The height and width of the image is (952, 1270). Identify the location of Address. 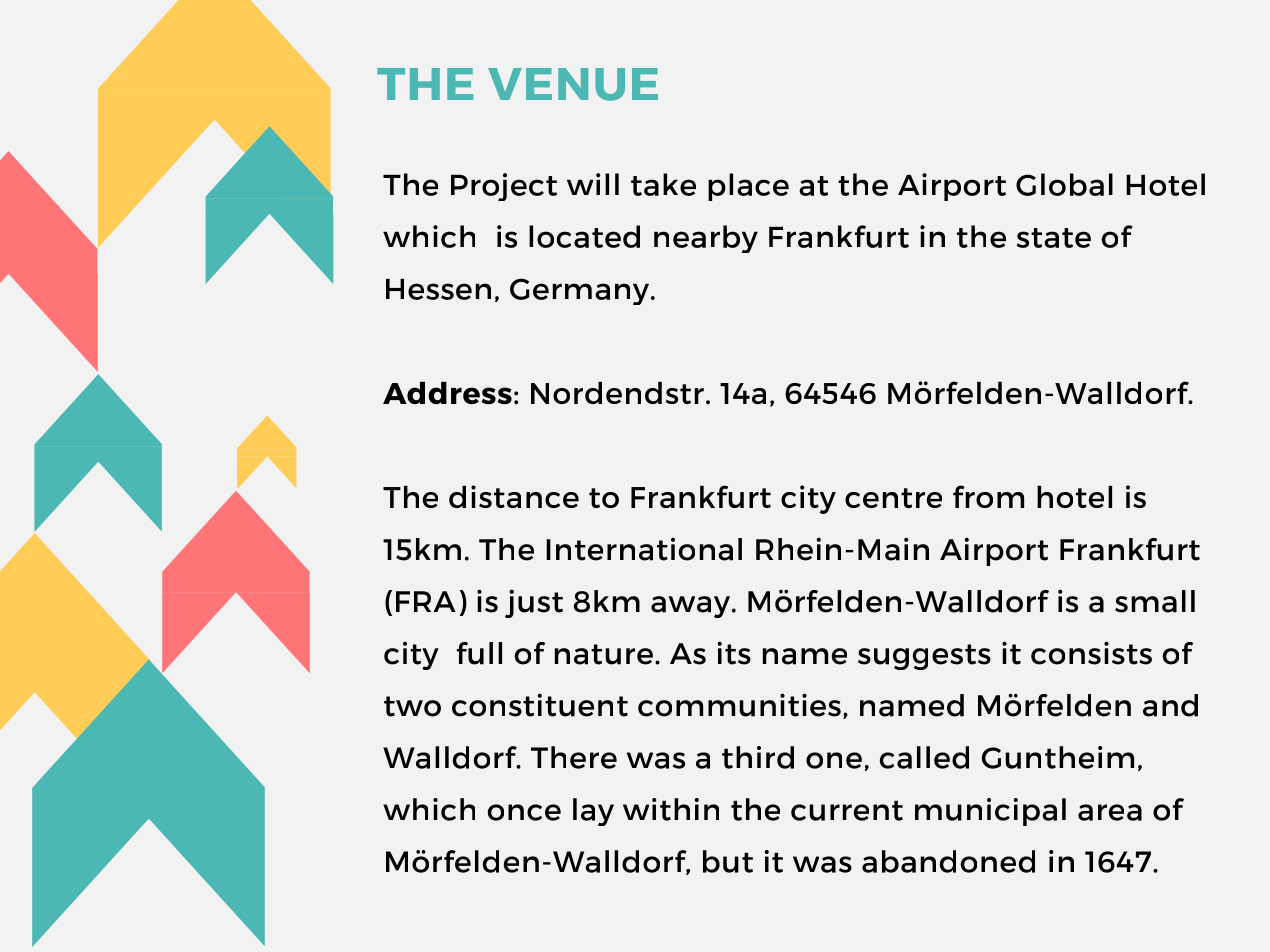
(447, 393).
